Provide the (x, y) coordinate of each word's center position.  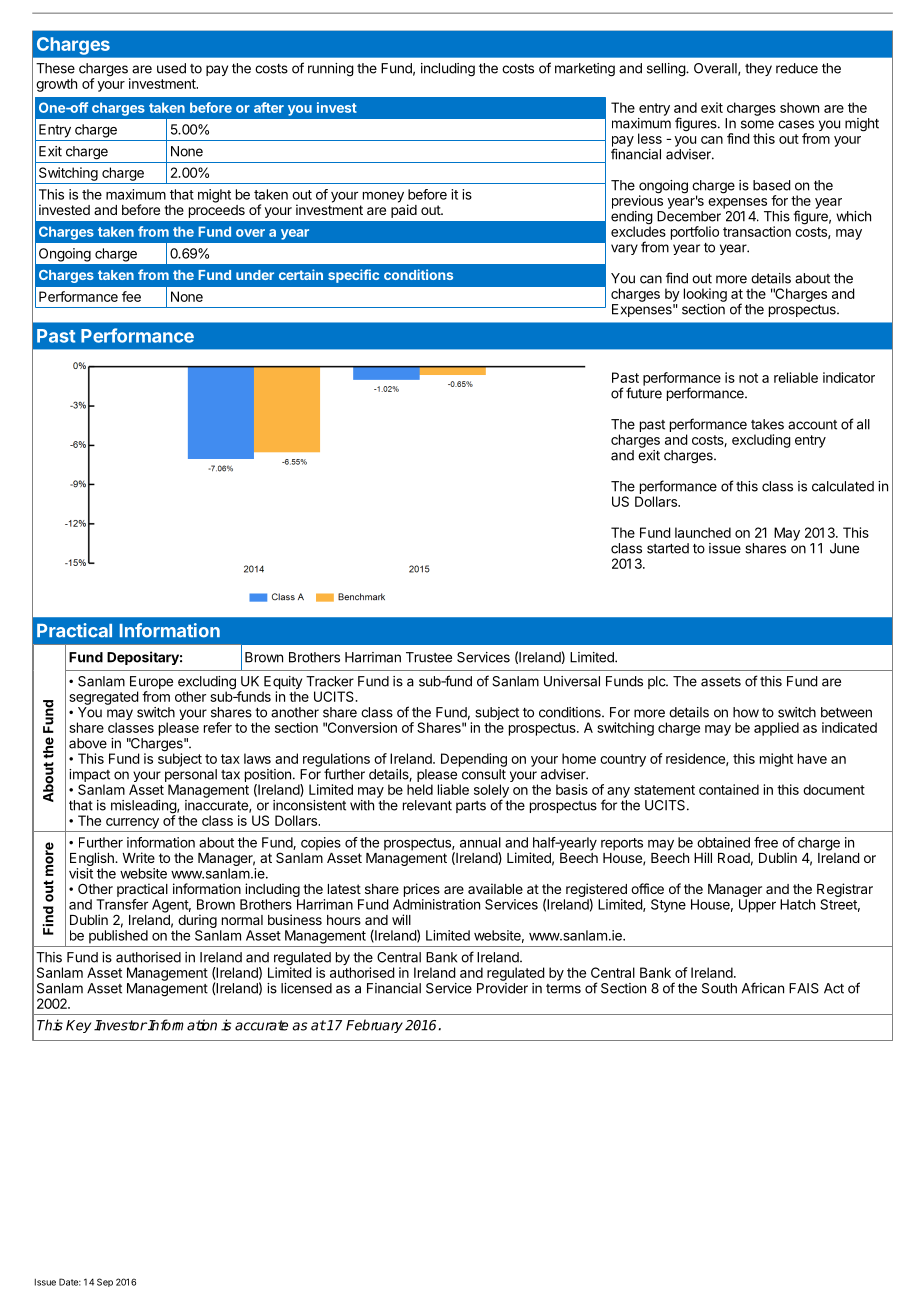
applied (776, 729)
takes (767, 424)
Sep (105, 1282)
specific (353, 276)
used (171, 68)
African (763, 988)
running (331, 70)
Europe (151, 684)
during (197, 921)
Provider (502, 988)
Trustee (429, 657)
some (757, 124)
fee (131, 296)
